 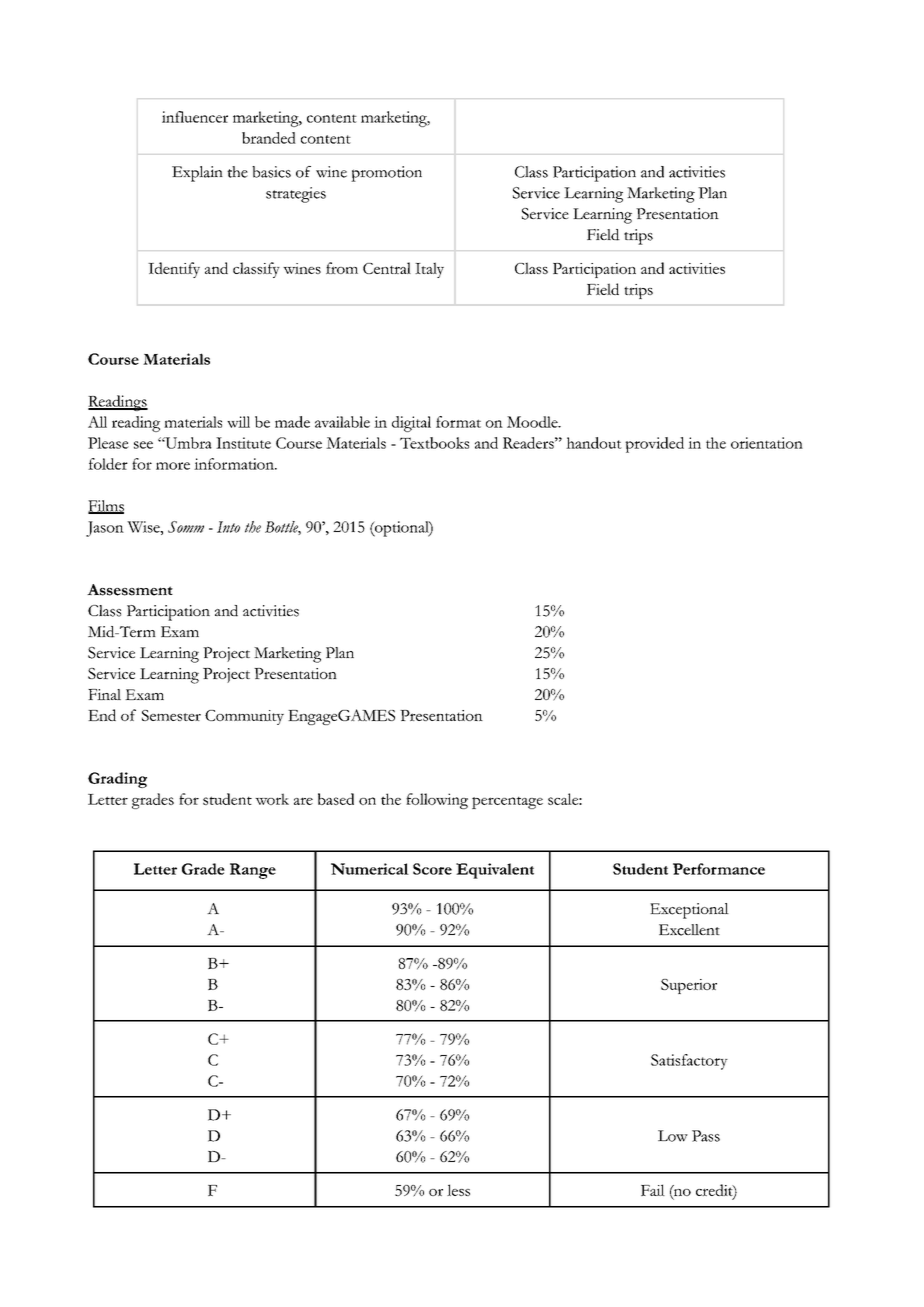 I want to click on percentage, so click(x=507, y=803).
